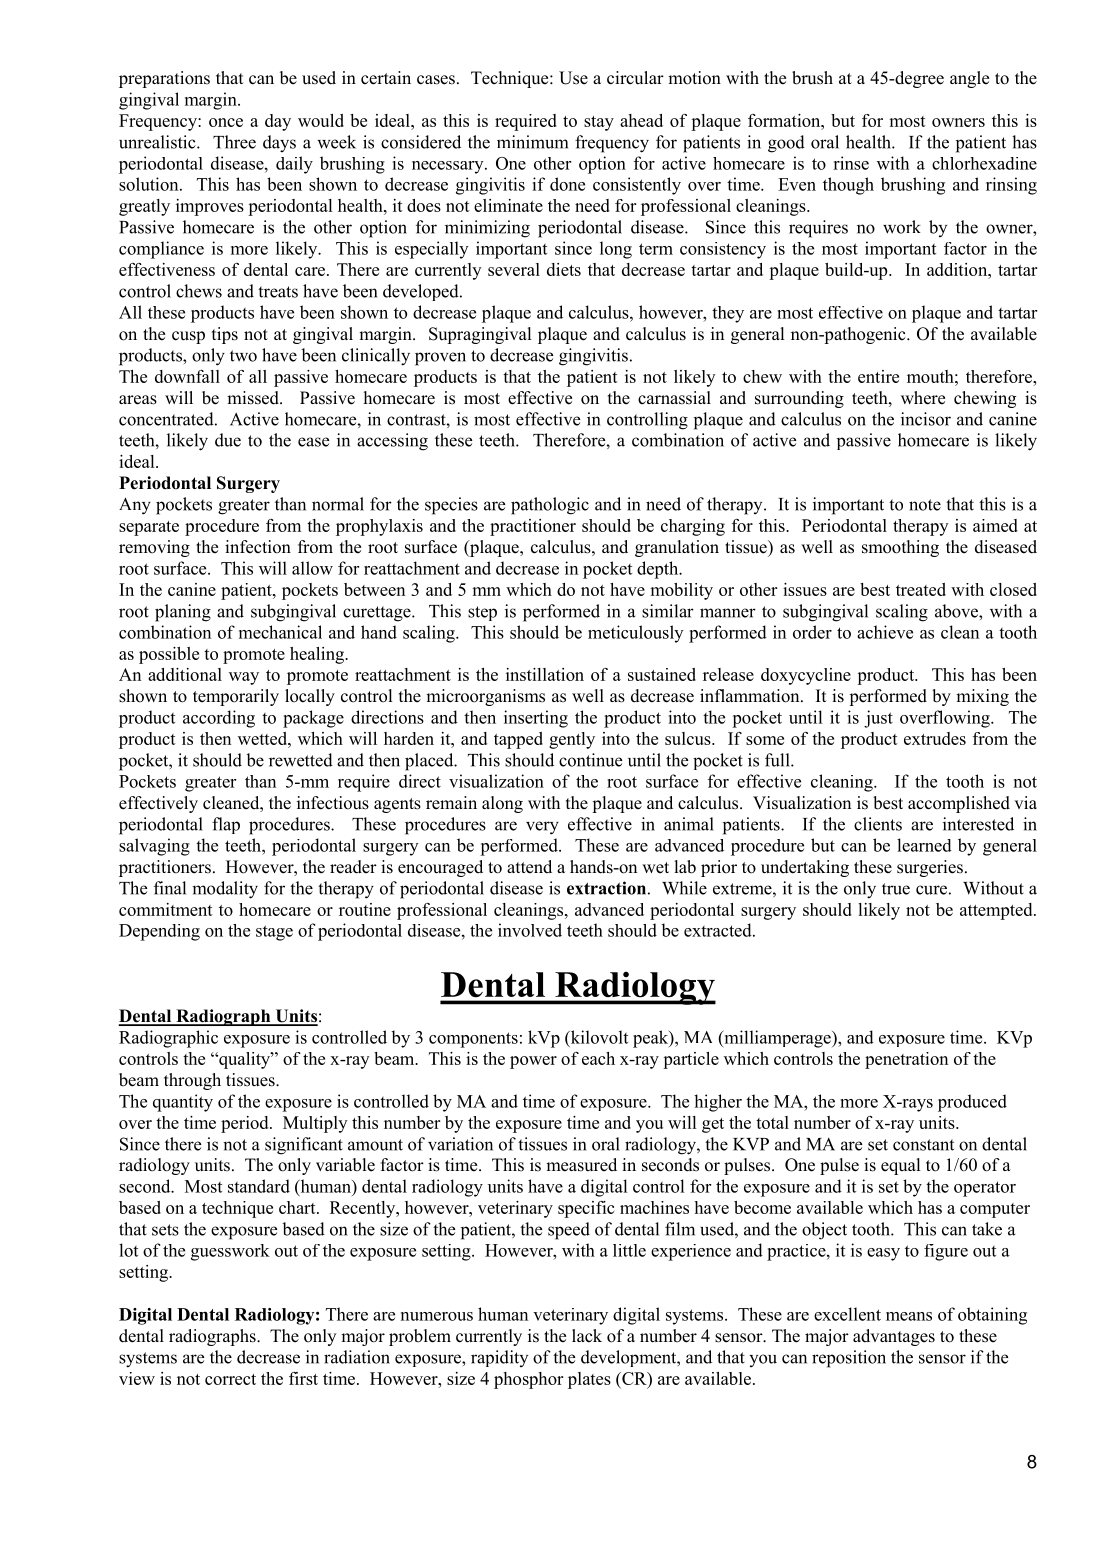 The width and height of the image is (1103, 1561). I want to click on gently, so click(572, 740).
